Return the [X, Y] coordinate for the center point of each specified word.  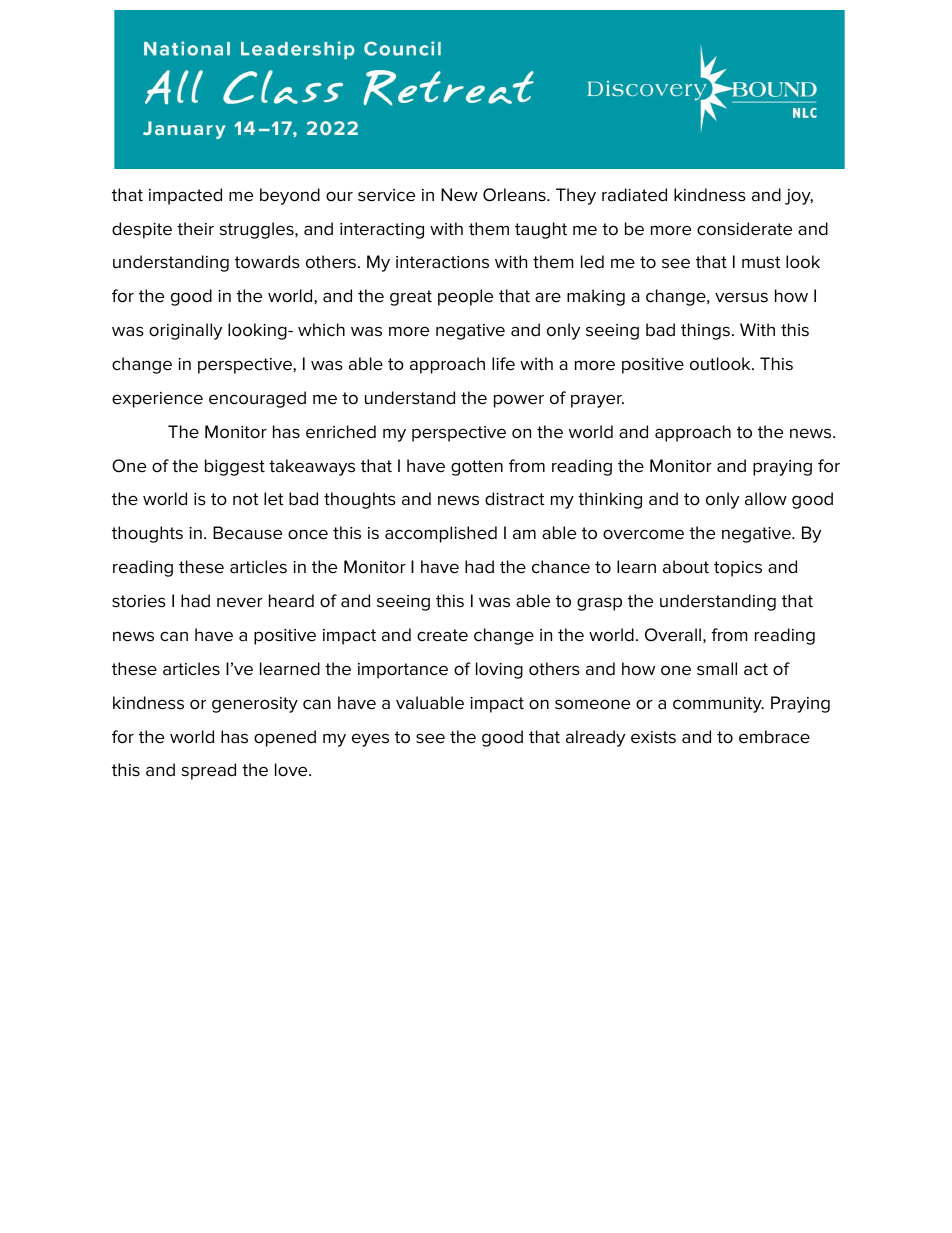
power [519, 401]
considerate [744, 229]
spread [209, 771]
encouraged [257, 399]
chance [561, 567]
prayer [597, 401]
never [240, 602]
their [195, 229]
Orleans [515, 195]
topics [738, 569]
